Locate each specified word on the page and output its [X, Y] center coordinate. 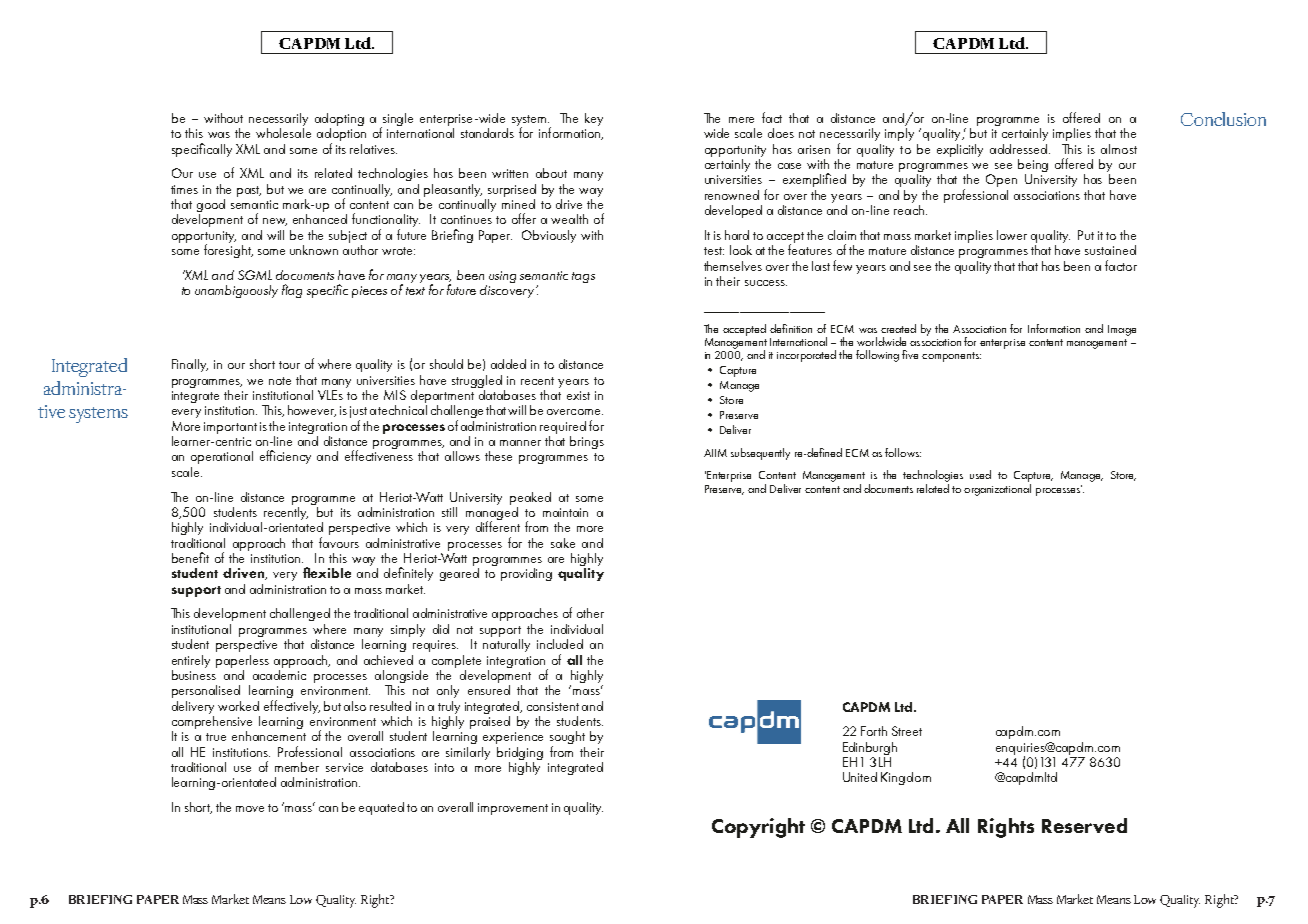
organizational [997, 488]
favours [339, 542]
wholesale [283, 131]
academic [279, 673]
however [312, 411]
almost [1119, 149]
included [560, 644]
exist [578, 395]
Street [907, 731]
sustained [1110, 250]
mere [741, 120]
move [250, 809]
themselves [733, 266]
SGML [255, 275]
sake [563, 543]
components [951, 357]
